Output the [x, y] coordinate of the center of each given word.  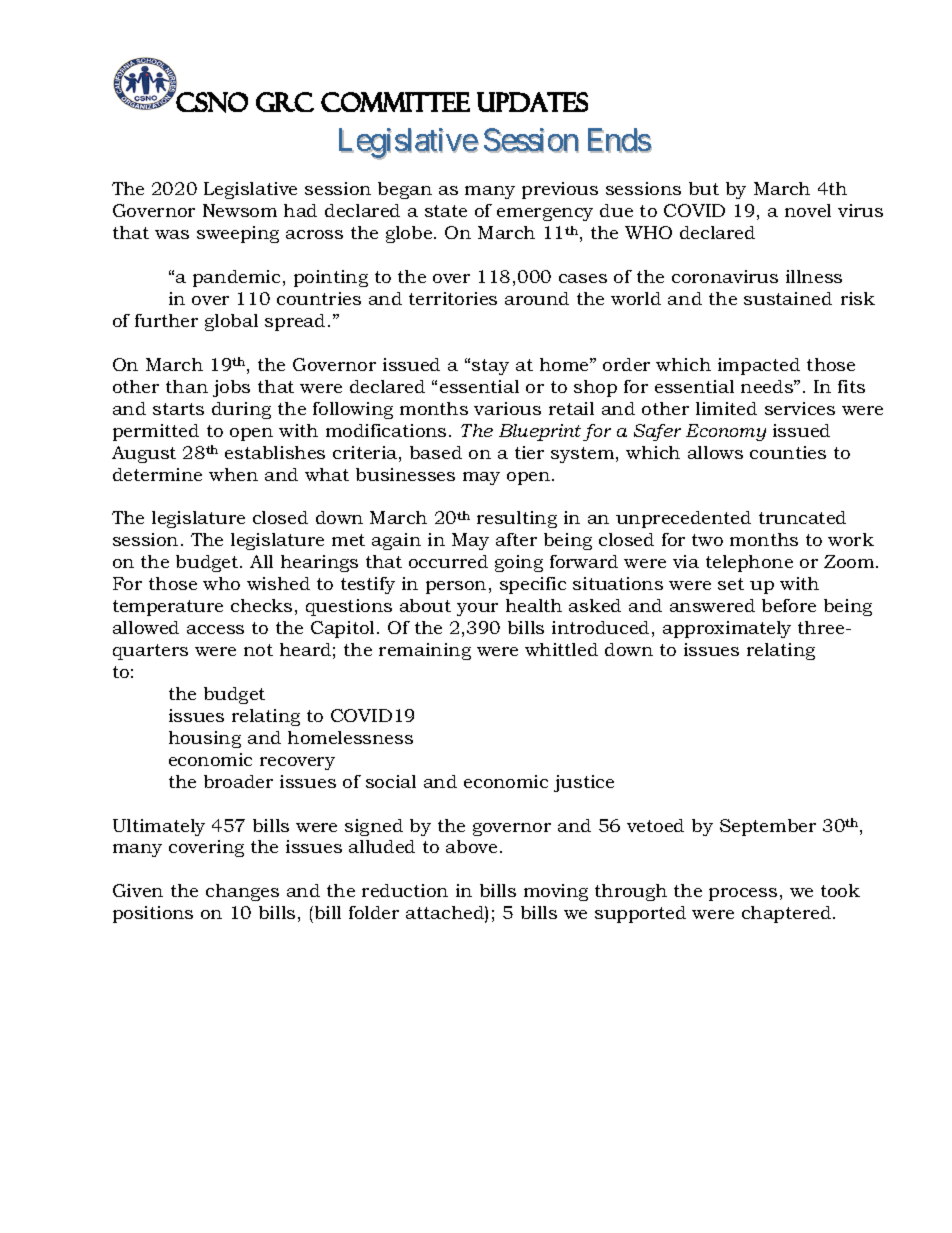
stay [490, 367]
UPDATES [532, 102]
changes [242, 892]
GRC [285, 102]
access [215, 629]
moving [556, 892]
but [704, 188]
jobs [231, 388]
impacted [759, 366]
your [477, 609]
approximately [727, 629]
